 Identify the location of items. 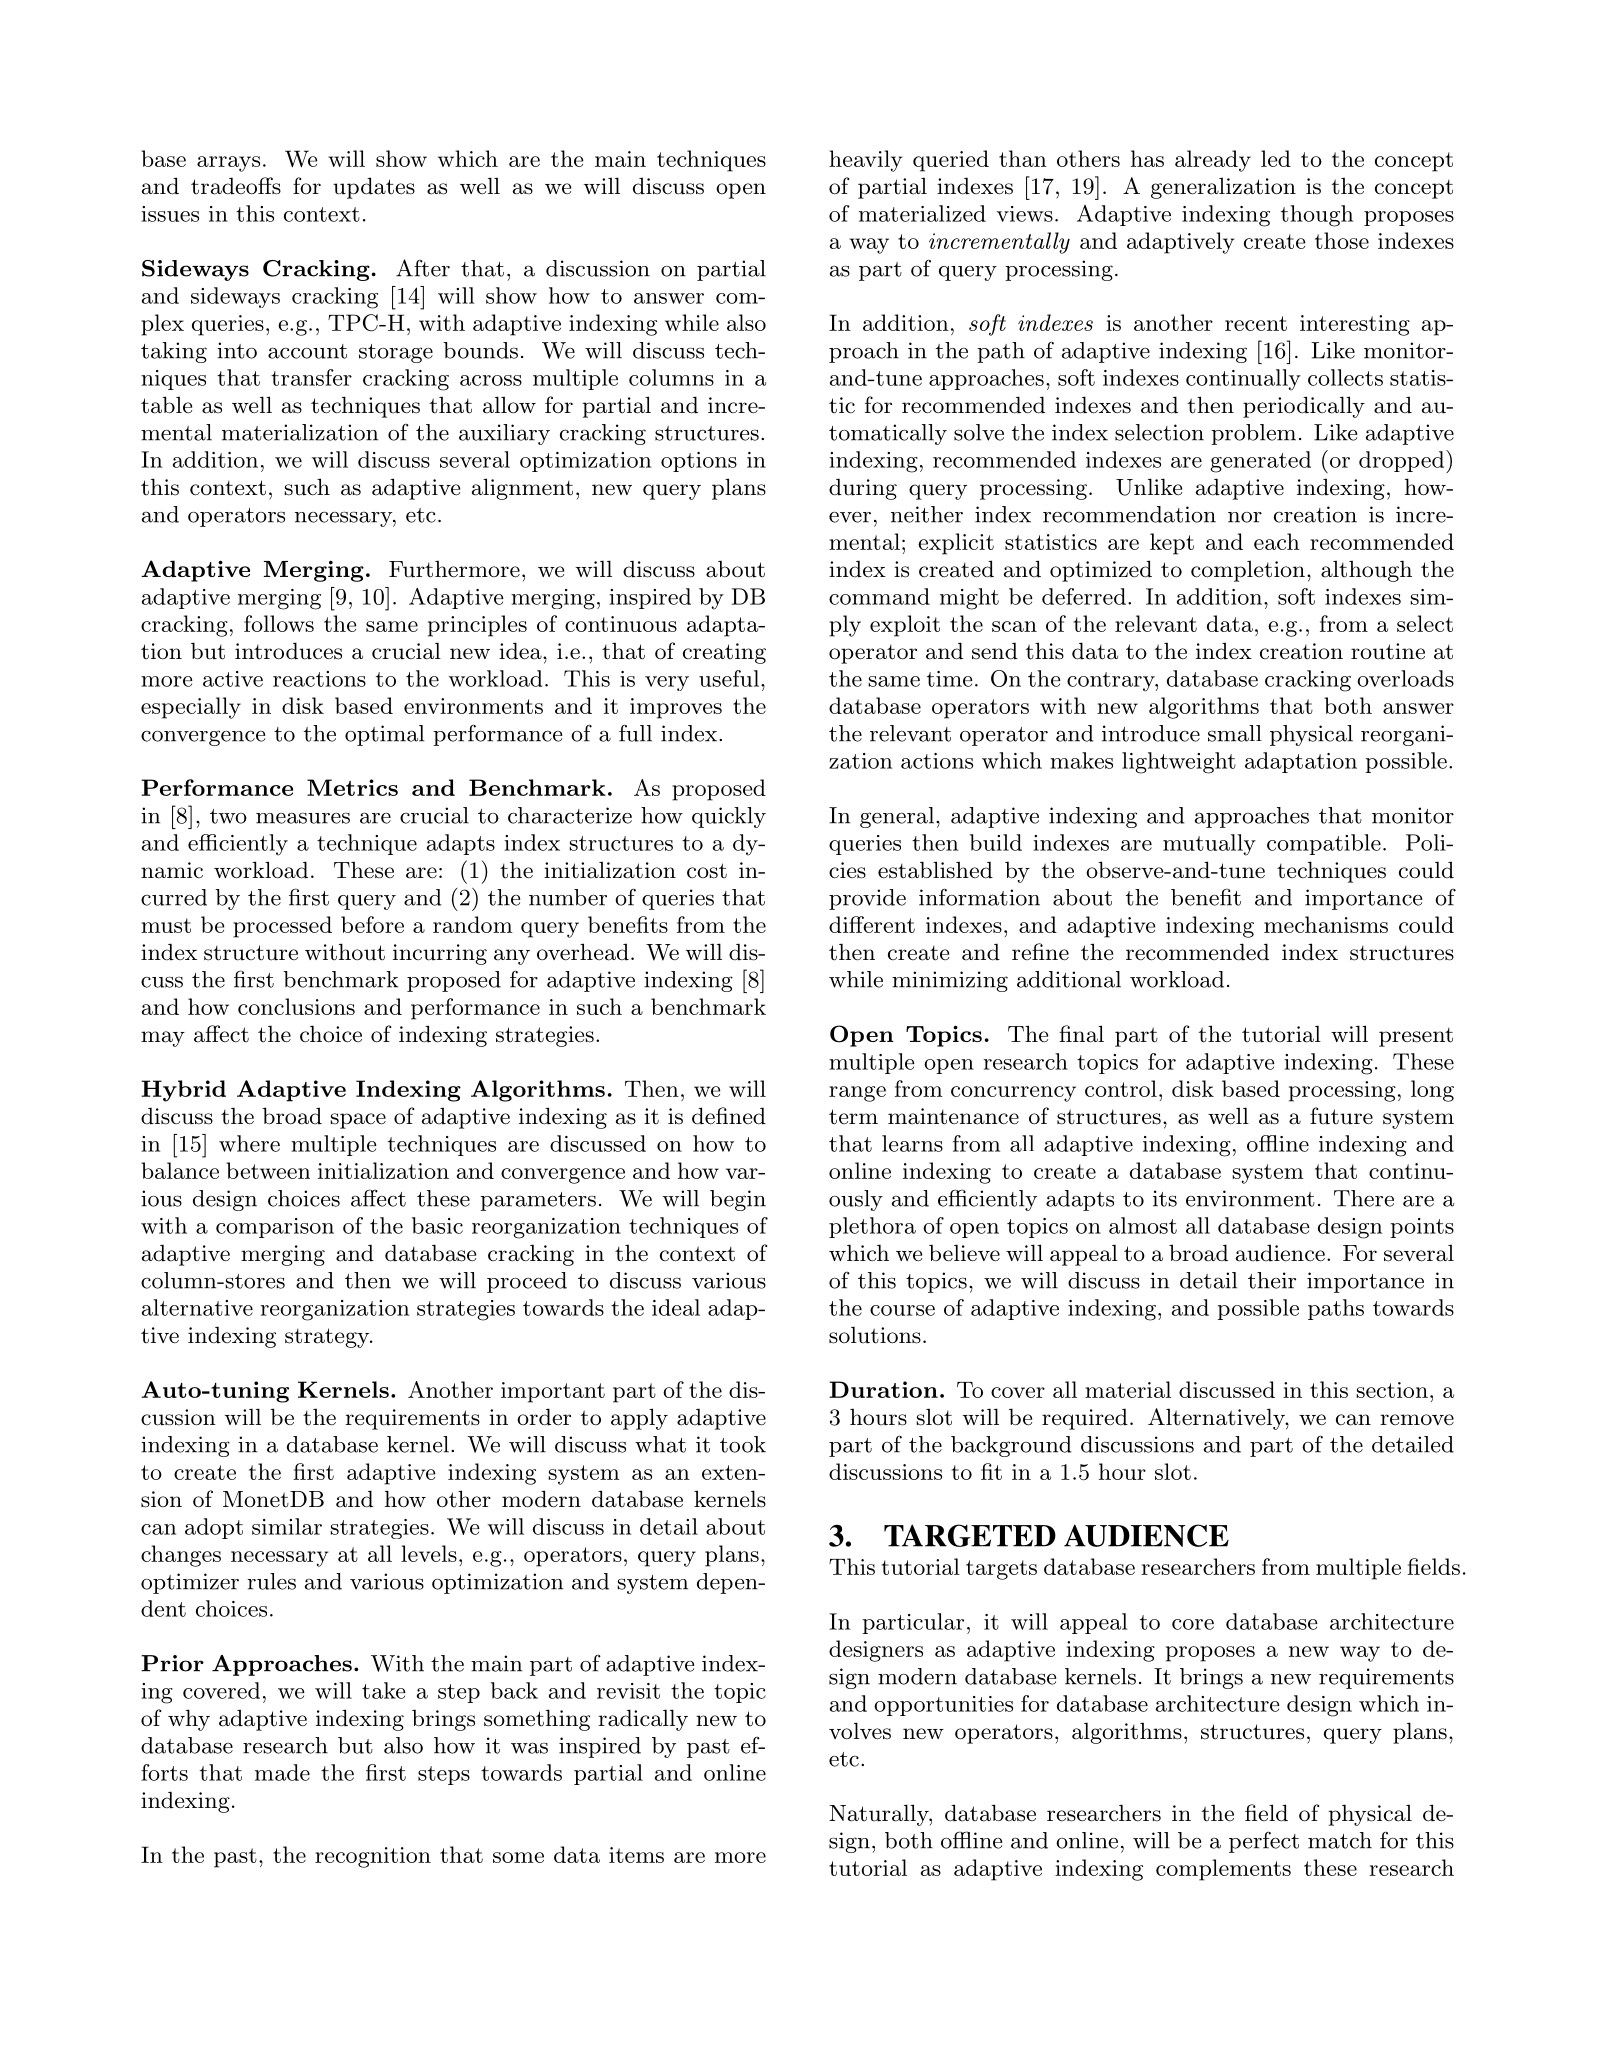
(636, 1855).
